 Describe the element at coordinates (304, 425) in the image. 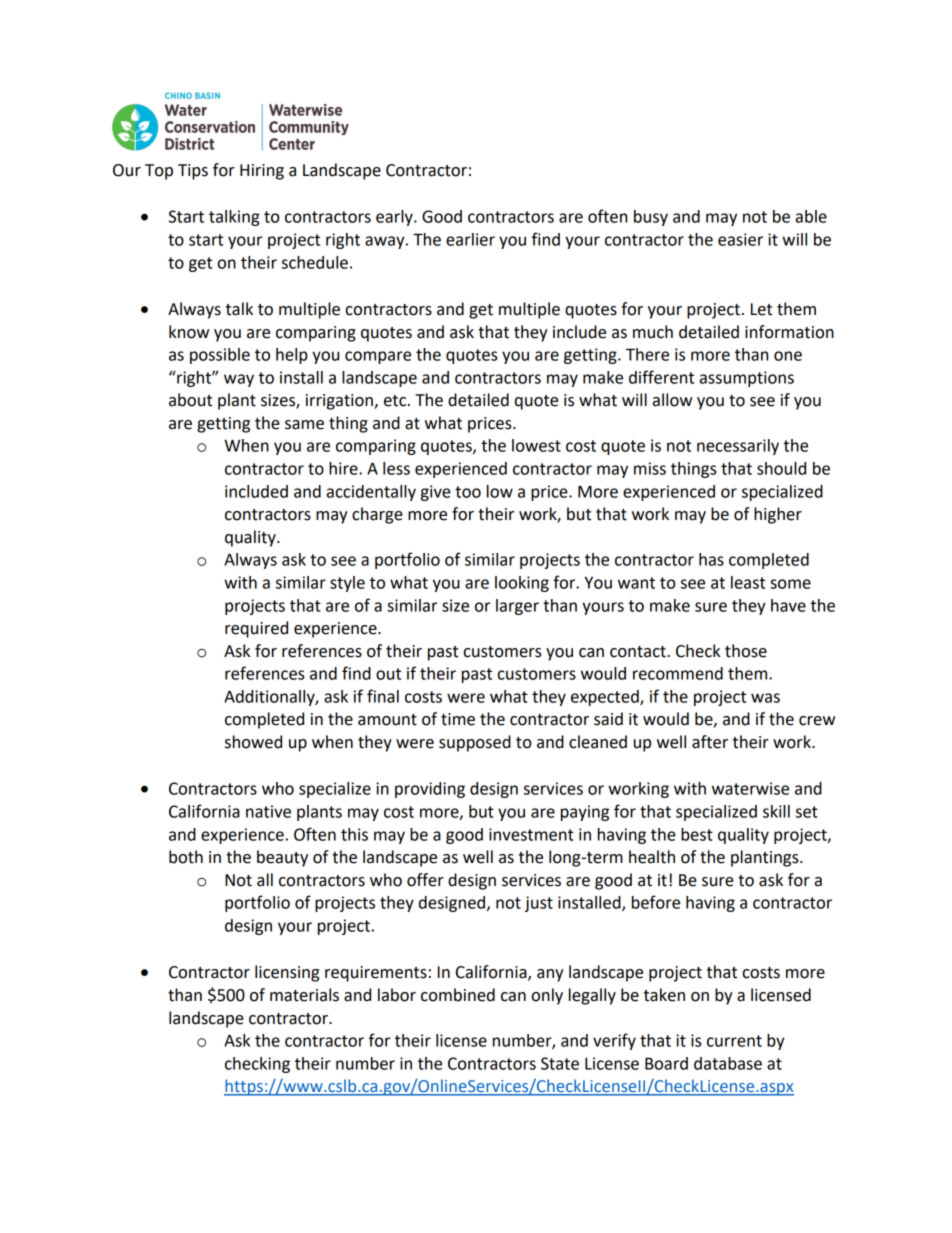

I see `same` at that location.
